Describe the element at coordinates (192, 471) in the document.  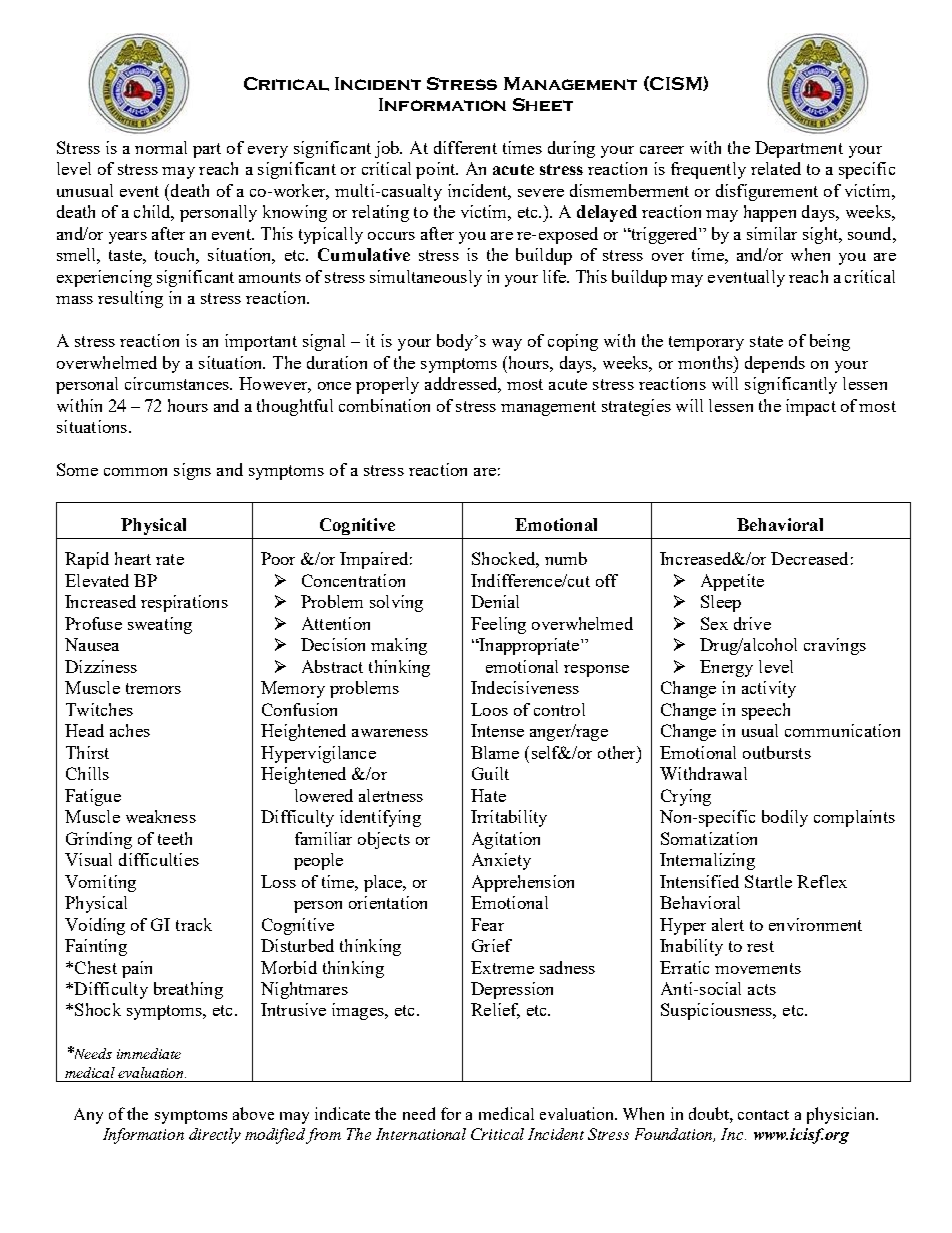
I see `signs` at that location.
